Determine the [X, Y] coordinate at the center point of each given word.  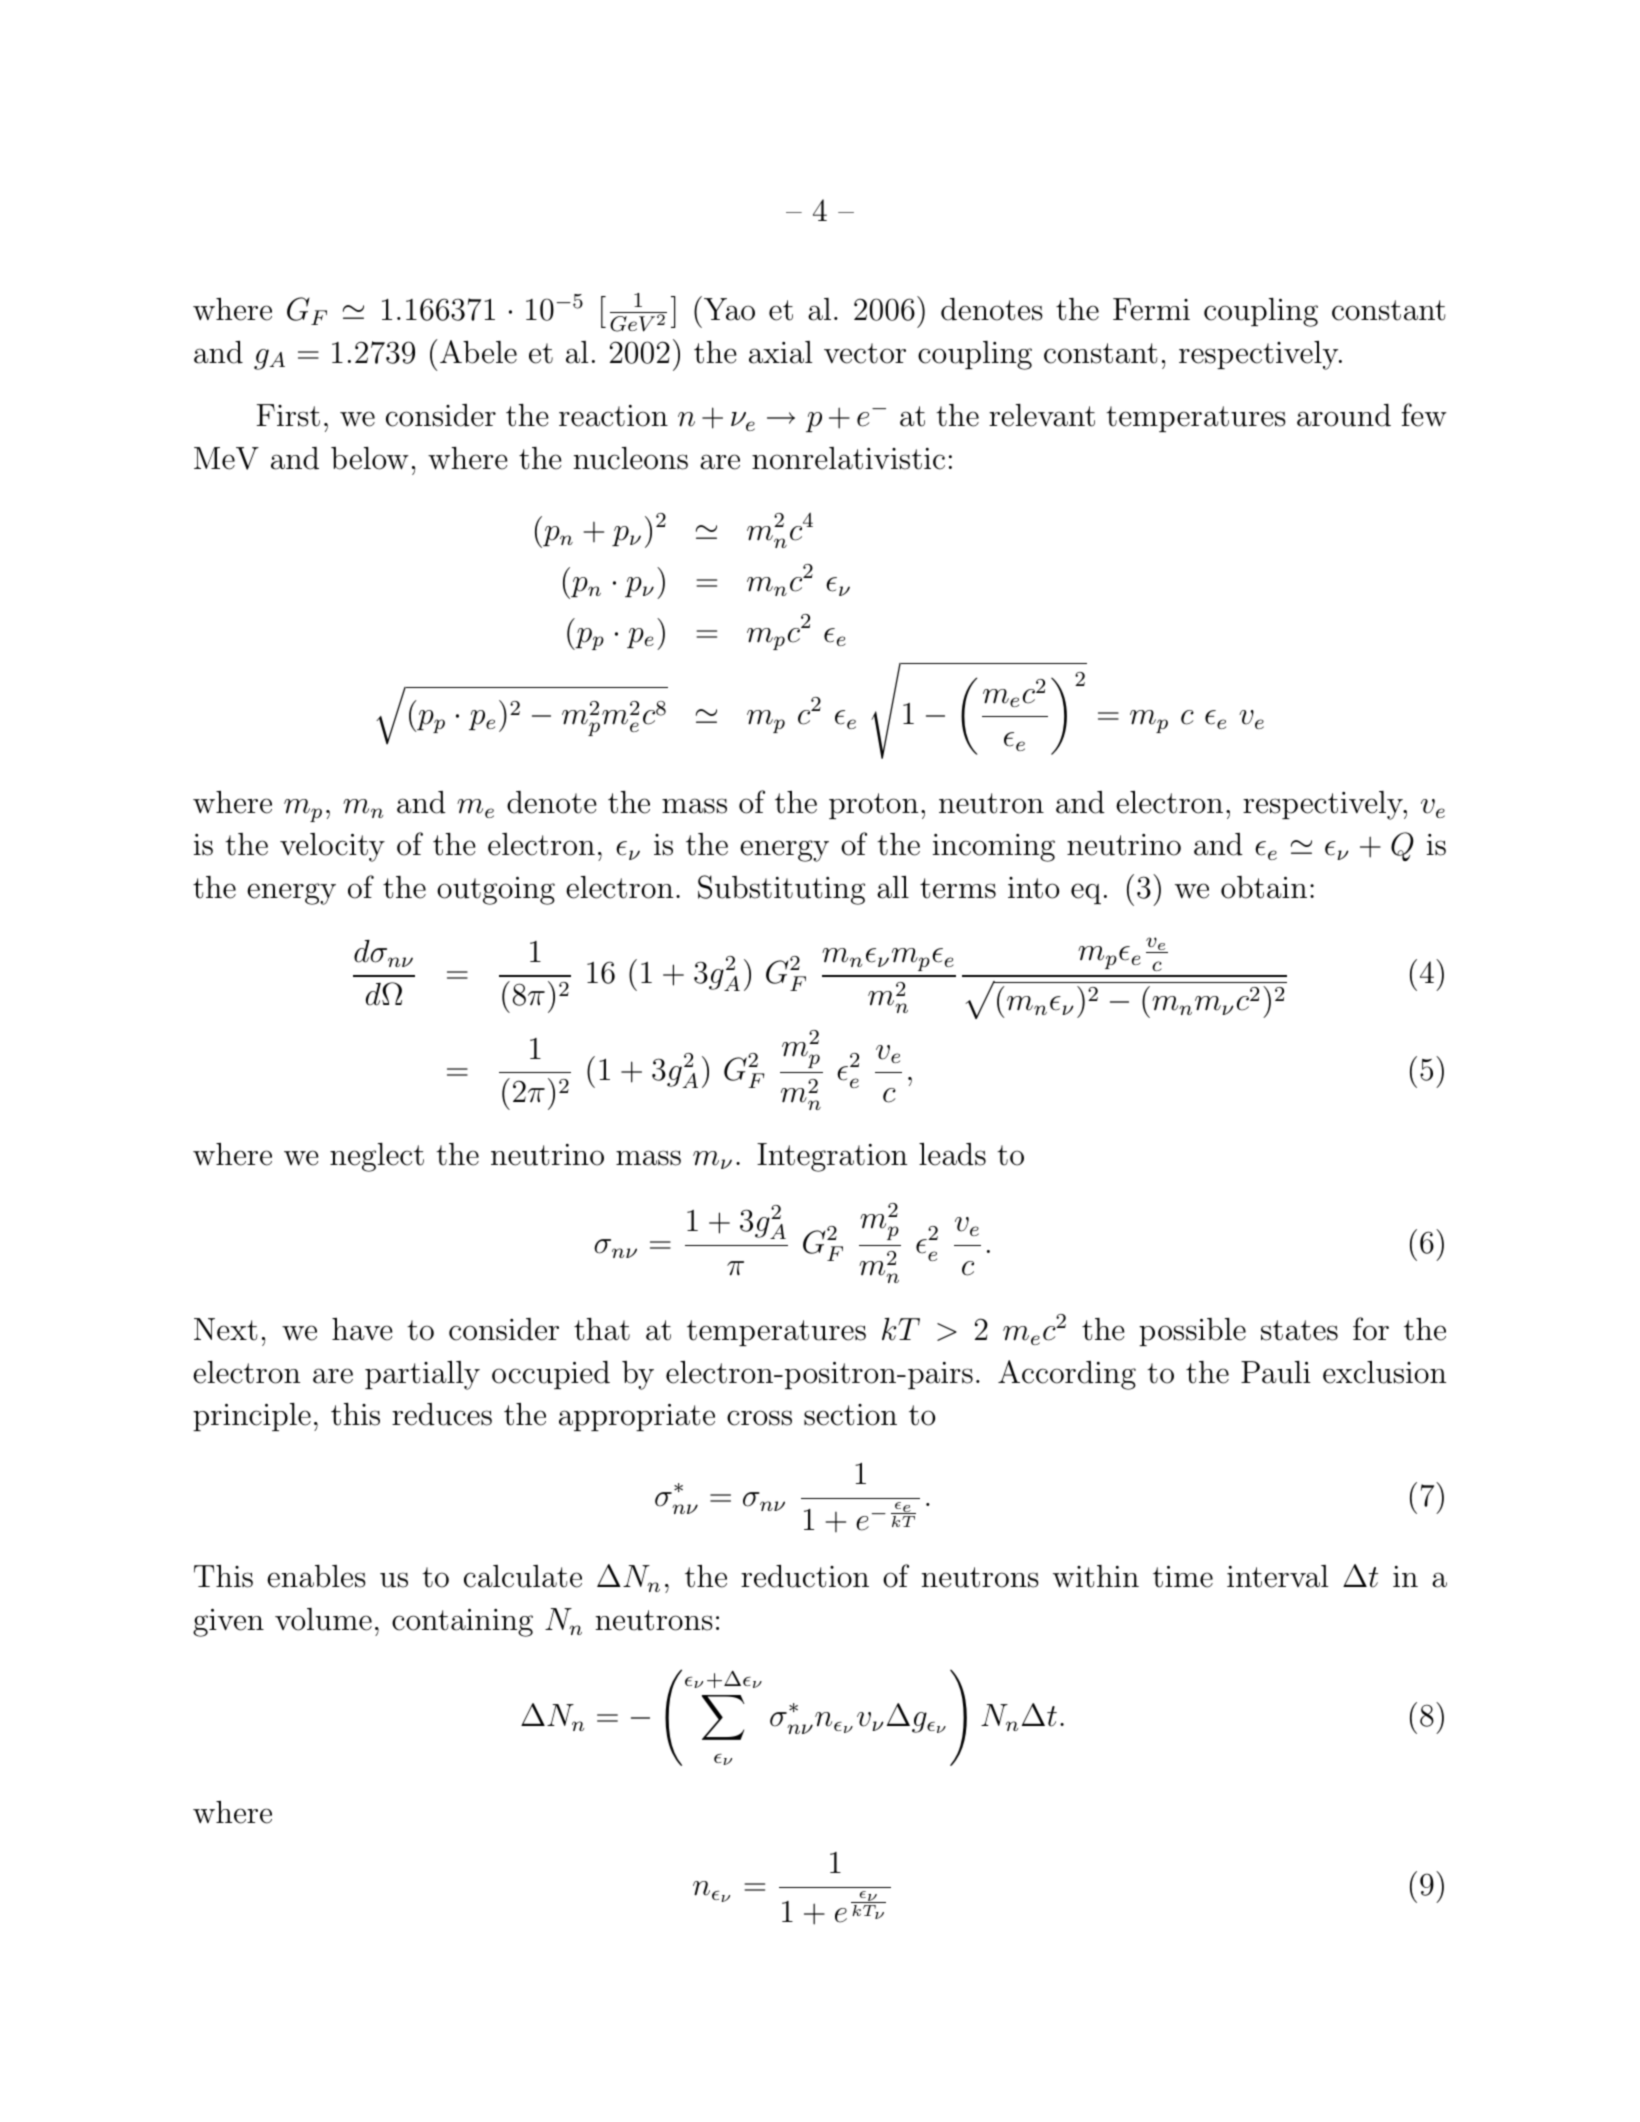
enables [316, 1576]
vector [865, 353]
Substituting [781, 890]
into [1033, 888]
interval [1277, 1576]
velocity [332, 847]
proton [873, 806]
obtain [1264, 887]
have [362, 1329]
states [1299, 1330]
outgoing [496, 891]
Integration [832, 1157]
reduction [805, 1576]
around [1344, 415]
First [288, 415]
